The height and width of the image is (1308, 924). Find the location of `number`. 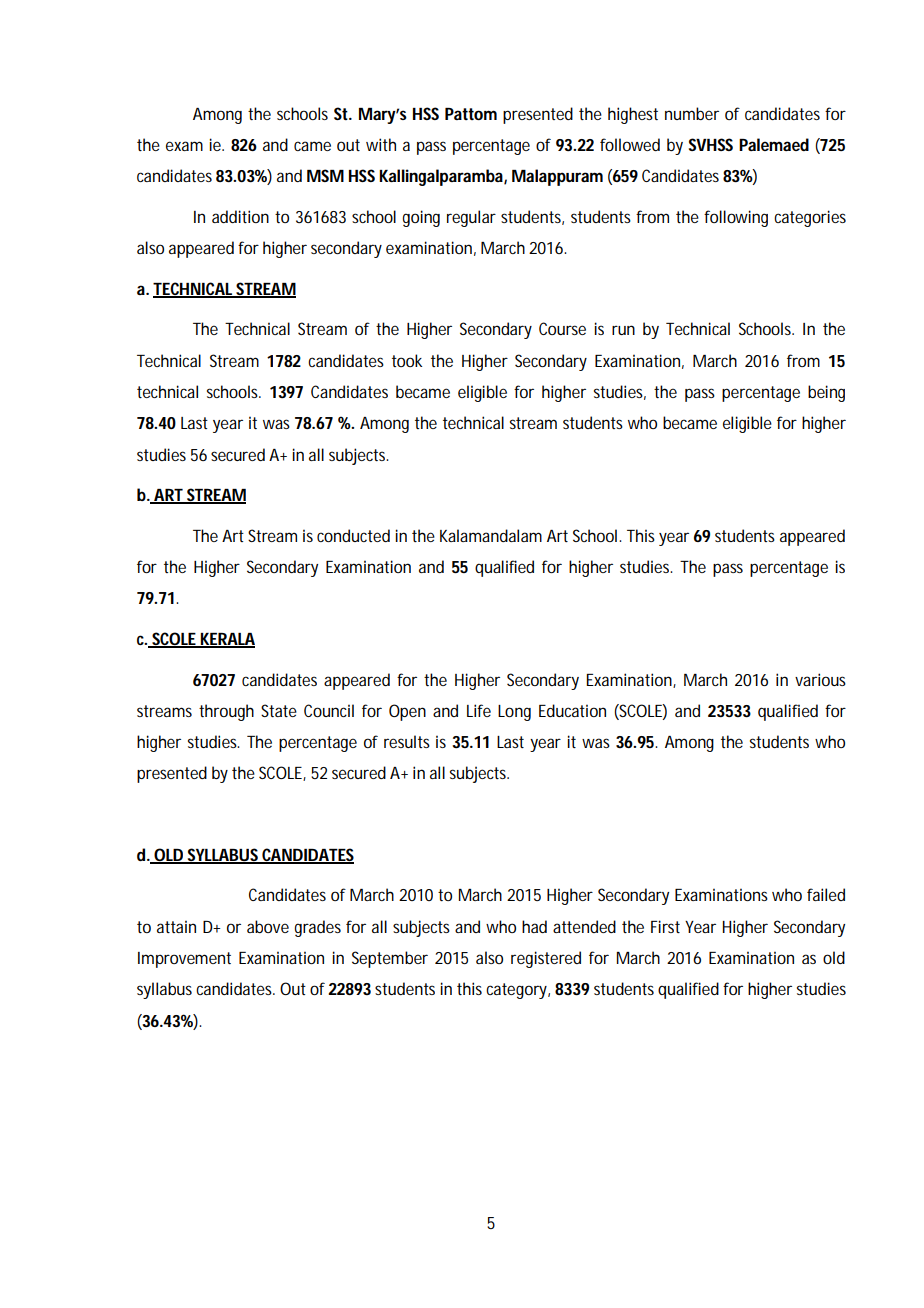

number is located at coordinates (692, 113).
